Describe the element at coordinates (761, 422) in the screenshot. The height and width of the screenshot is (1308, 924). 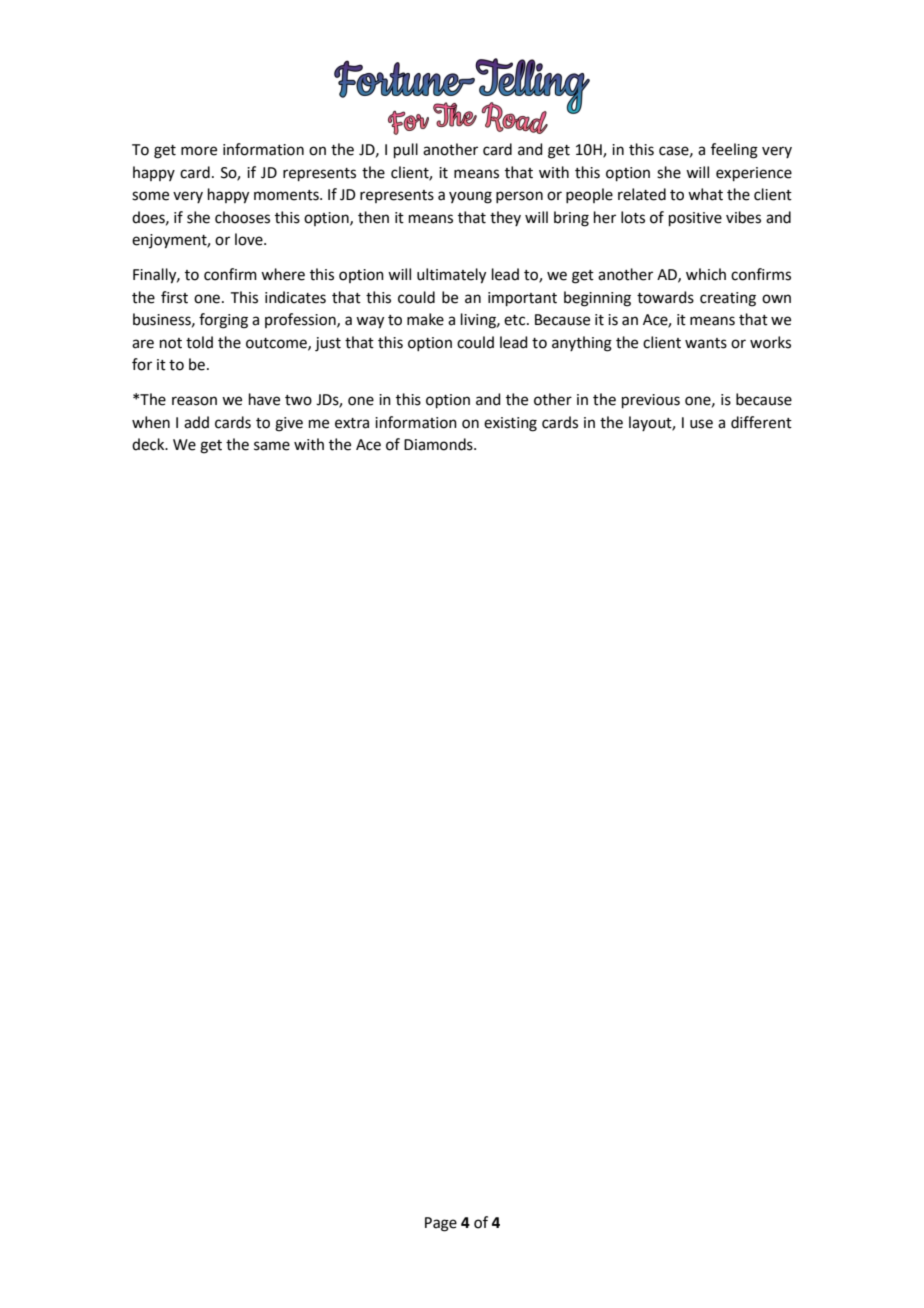
I see `different` at that location.
